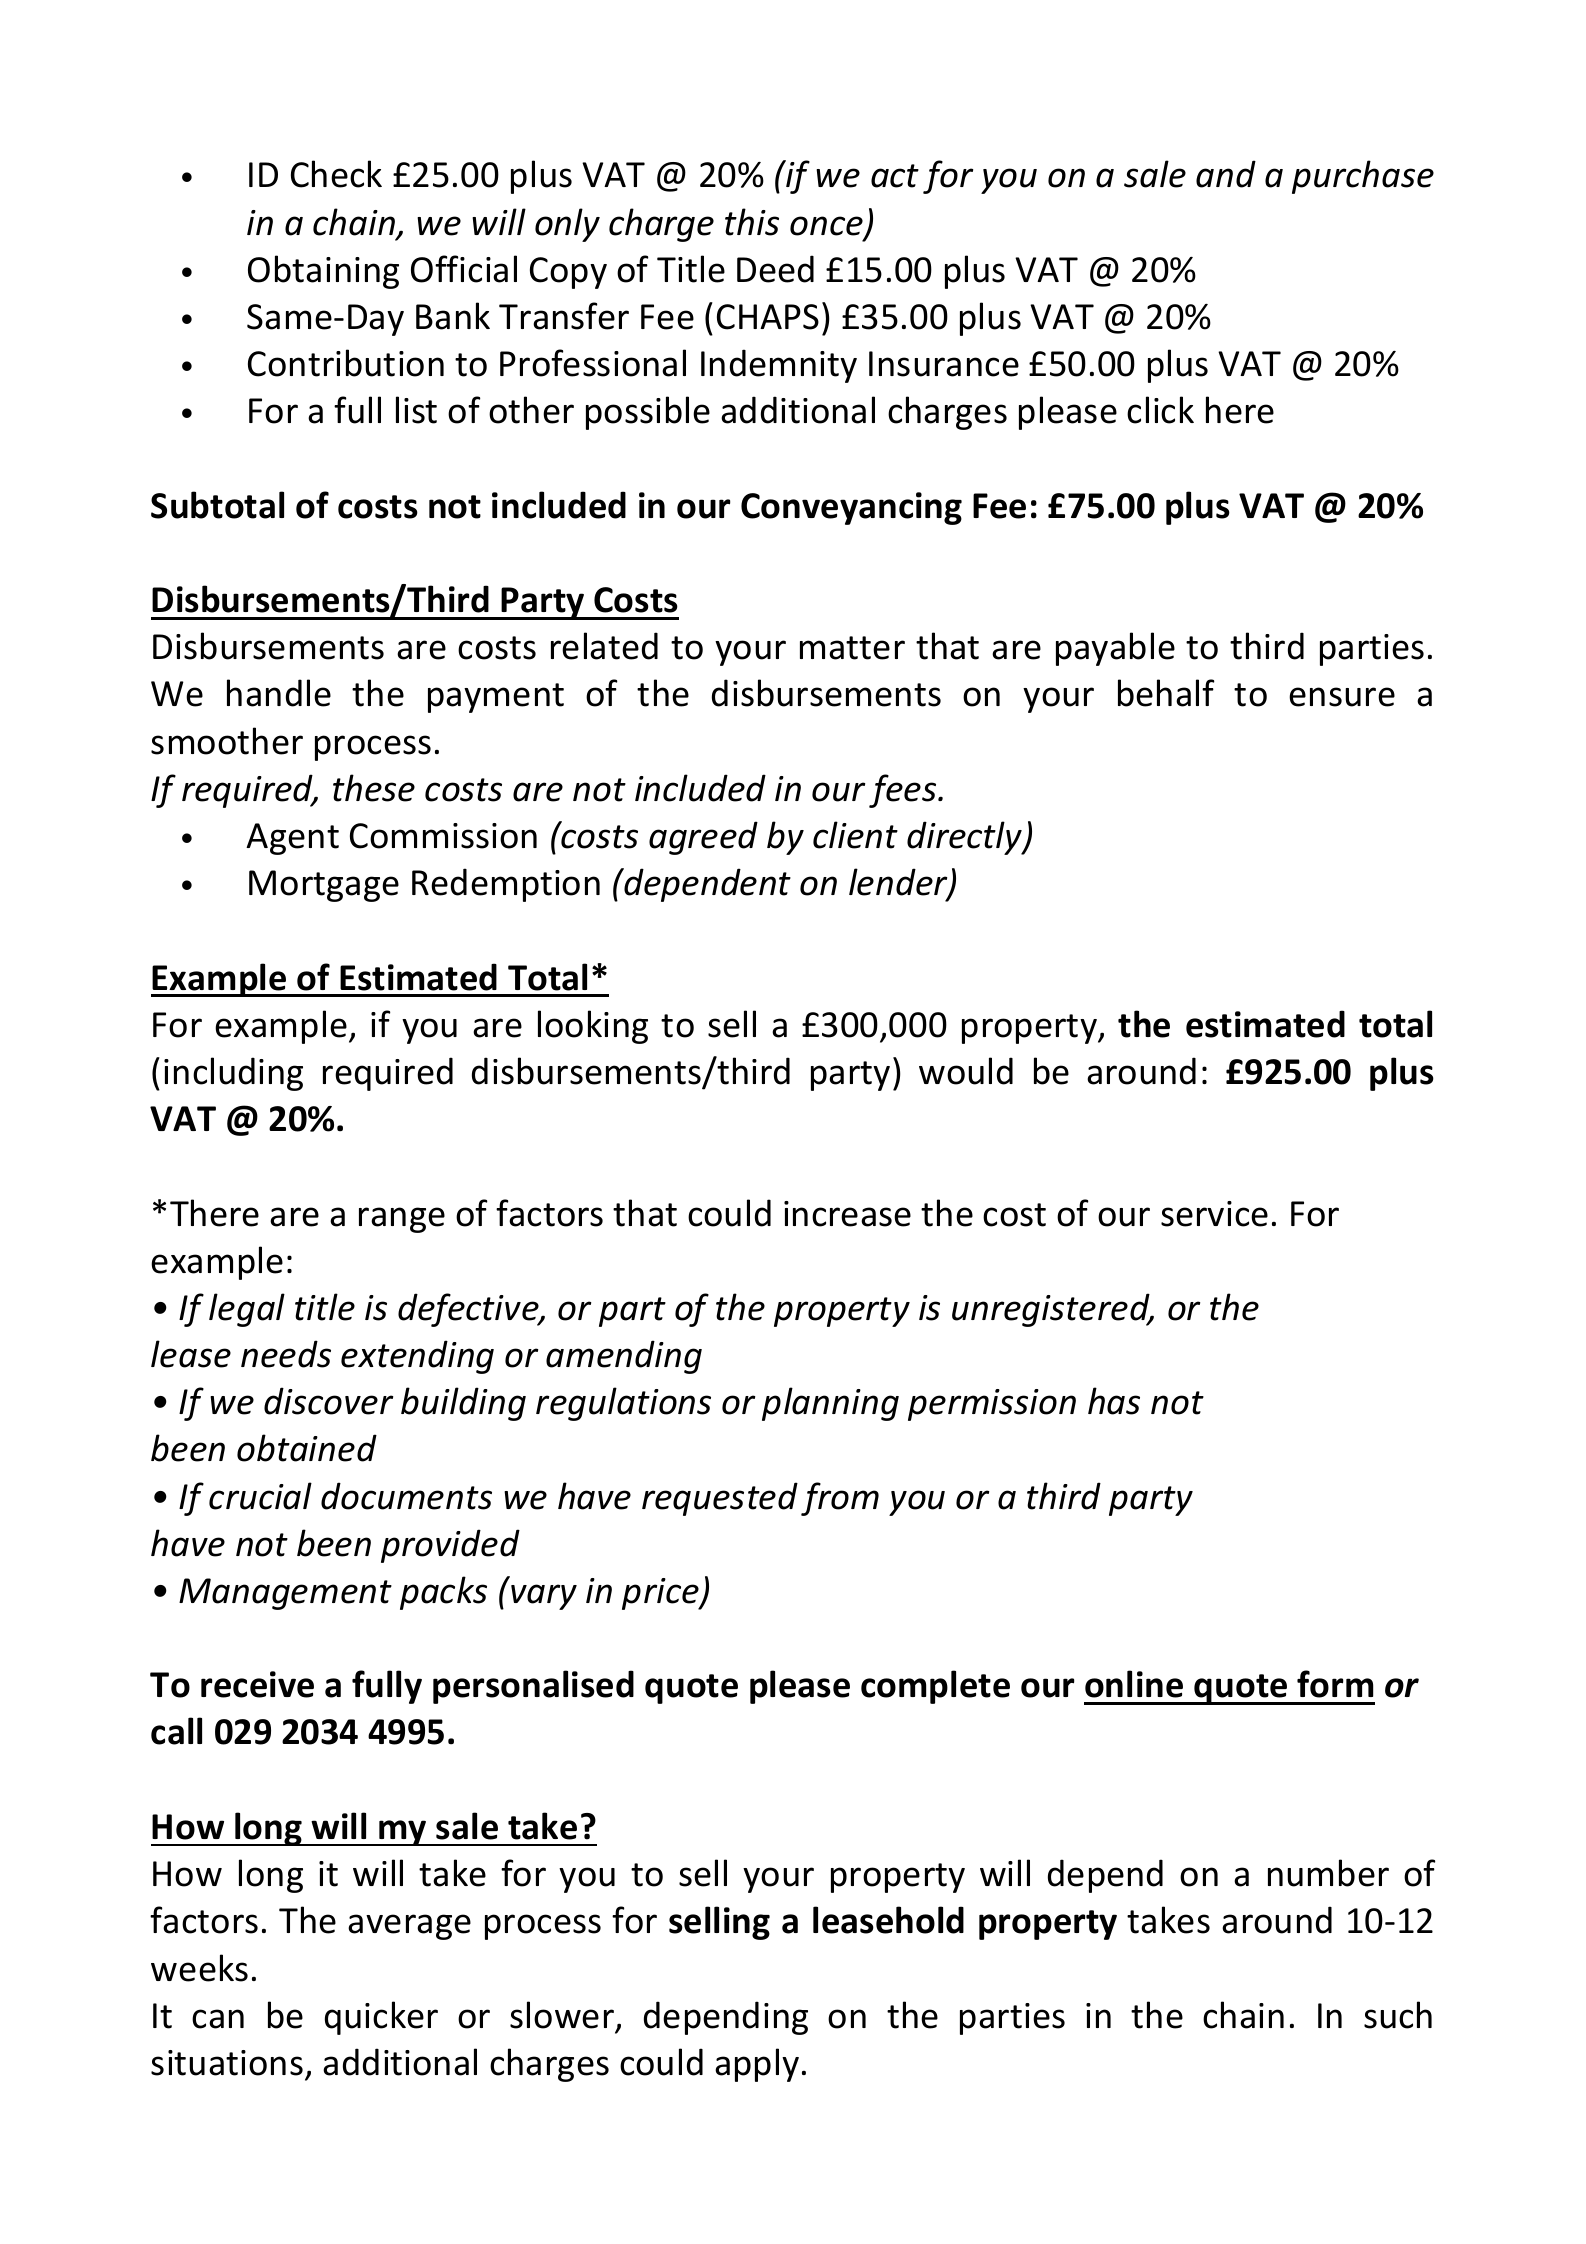  What do you see at coordinates (852, 648) in the screenshot?
I see `matter` at bounding box center [852, 648].
